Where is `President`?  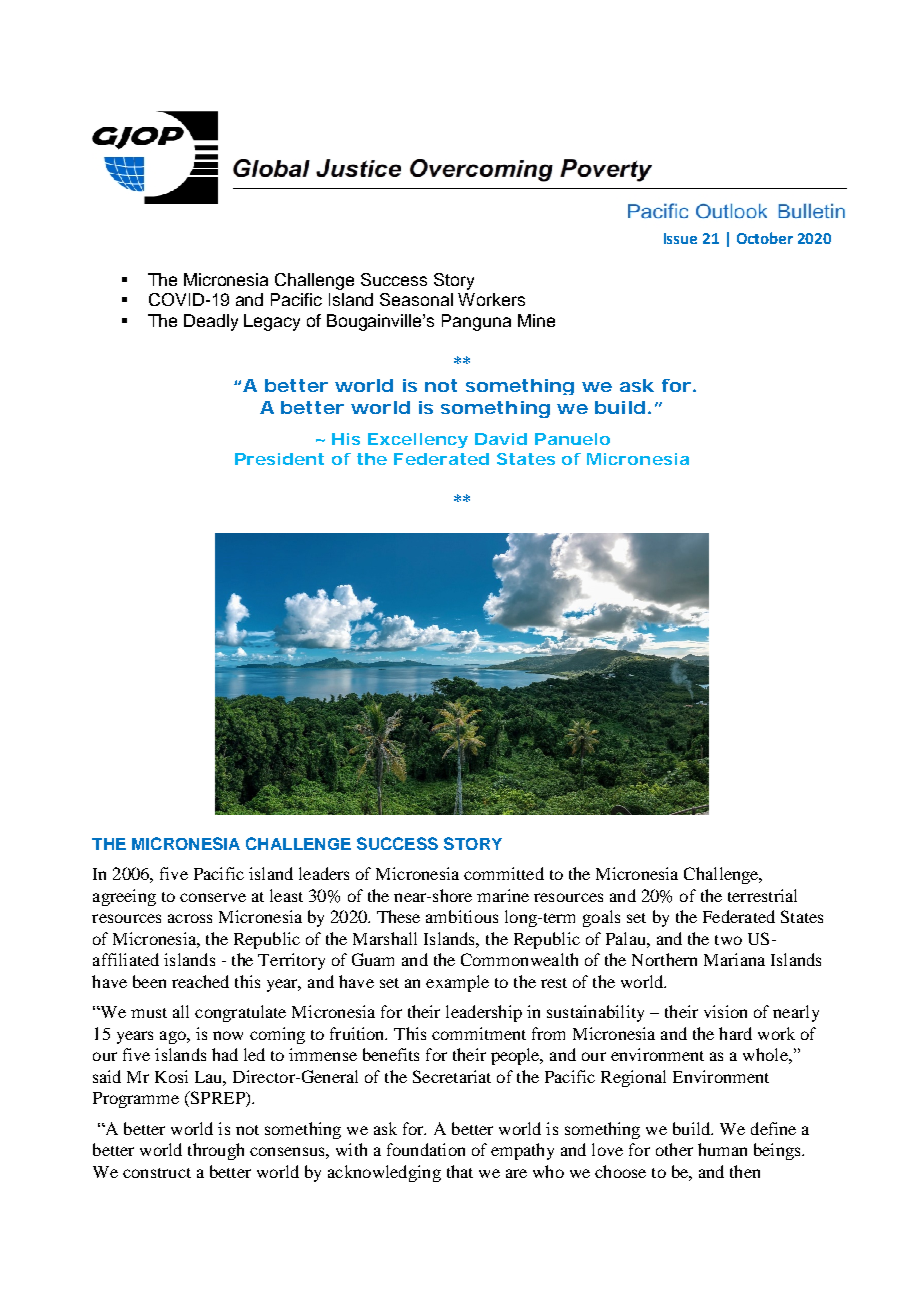
President is located at coordinates (279, 459).
